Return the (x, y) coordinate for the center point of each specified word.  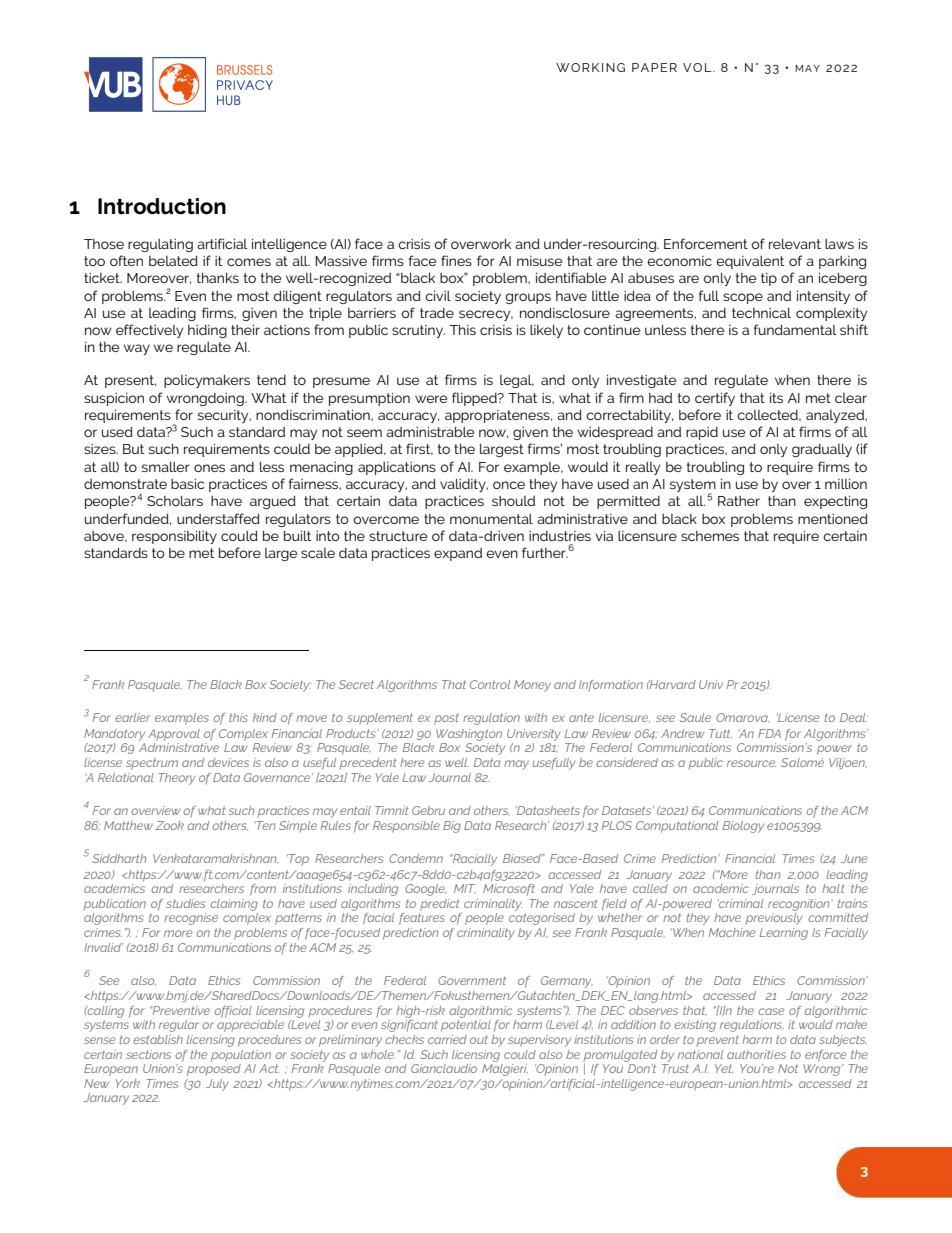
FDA (769, 733)
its (776, 397)
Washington (469, 735)
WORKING (590, 67)
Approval (174, 735)
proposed (214, 1068)
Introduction (162, 206)
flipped (475, 399)
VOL (698, 67)
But (133, 449)
